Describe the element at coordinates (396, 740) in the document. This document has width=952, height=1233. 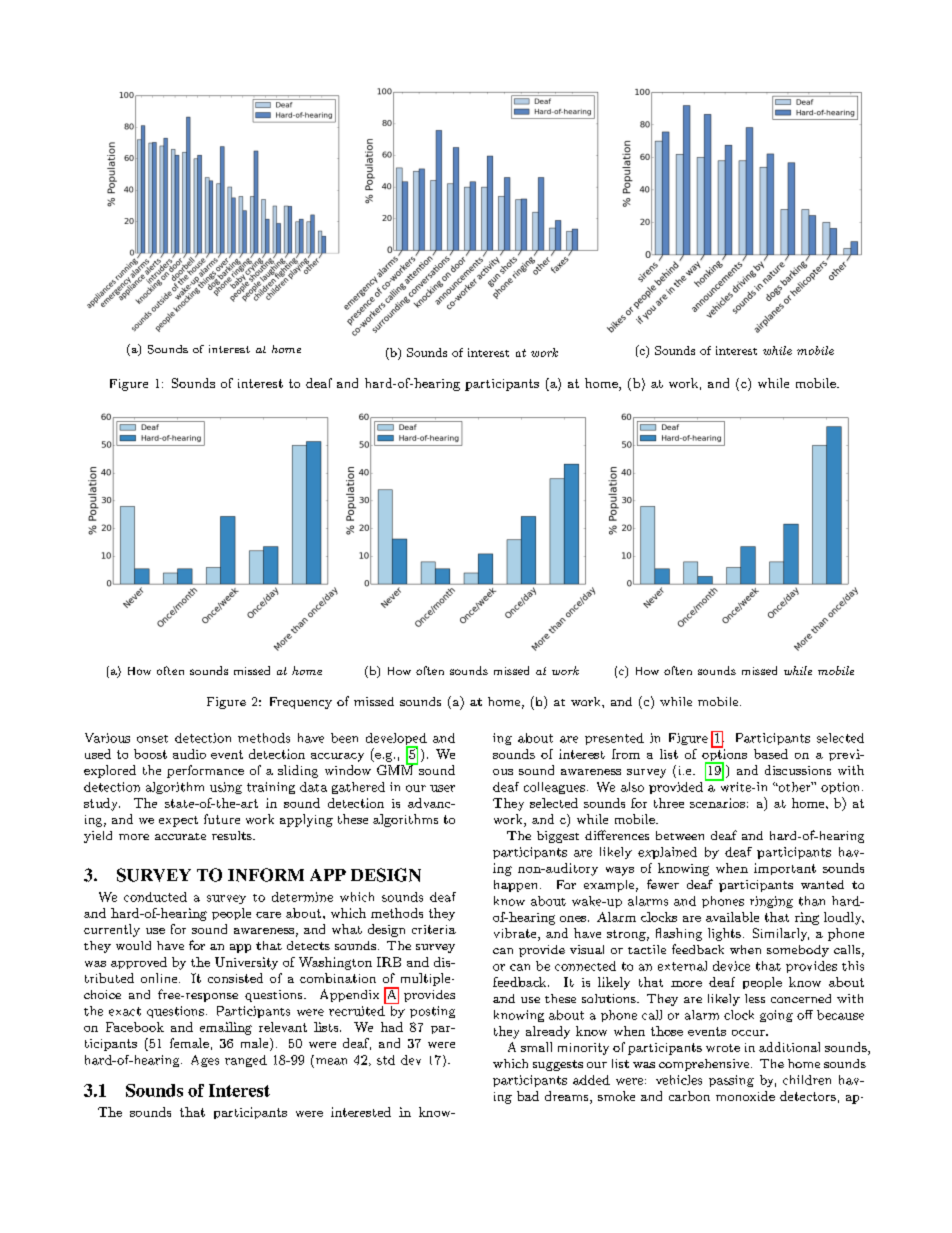
I see `developed` at that location.
